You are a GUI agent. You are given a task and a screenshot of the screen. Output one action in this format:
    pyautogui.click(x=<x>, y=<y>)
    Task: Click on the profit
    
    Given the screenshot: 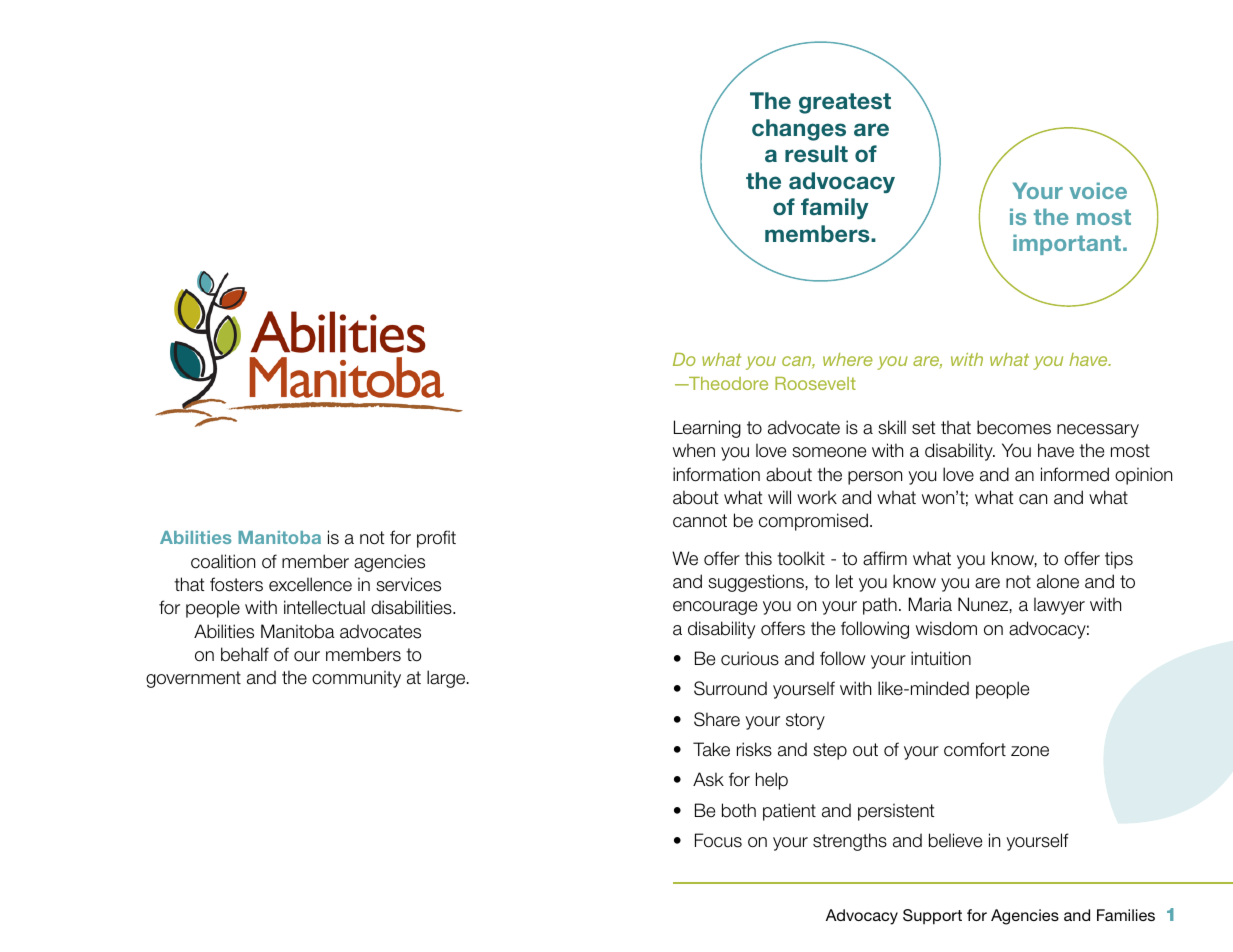 What is the action you would take?
    pyautogui.click(x=436, y=539)
